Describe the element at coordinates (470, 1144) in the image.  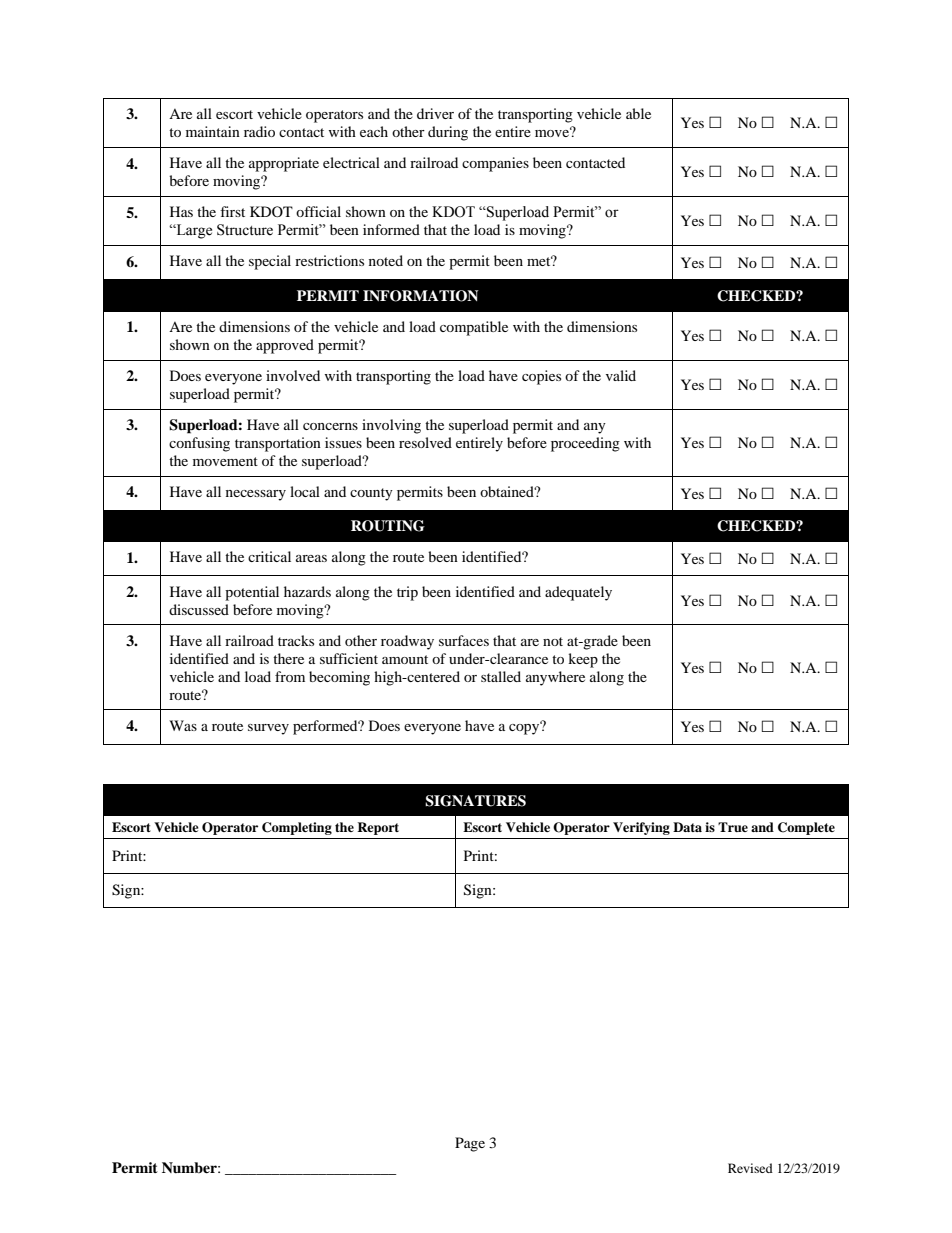
I see `Page` at that location.
